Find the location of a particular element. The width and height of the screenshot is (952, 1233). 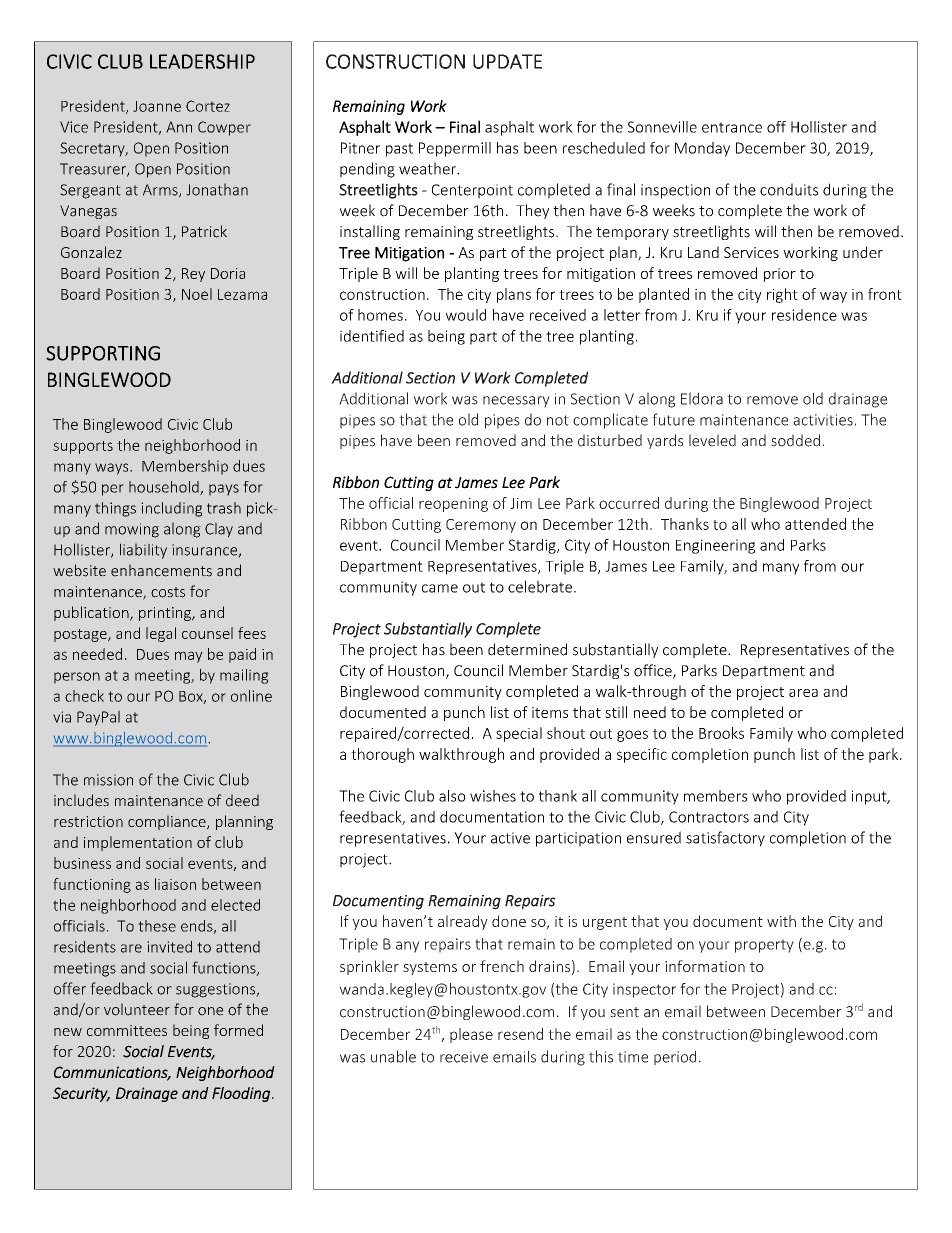

entrance is located at coordinates (732, 127).
